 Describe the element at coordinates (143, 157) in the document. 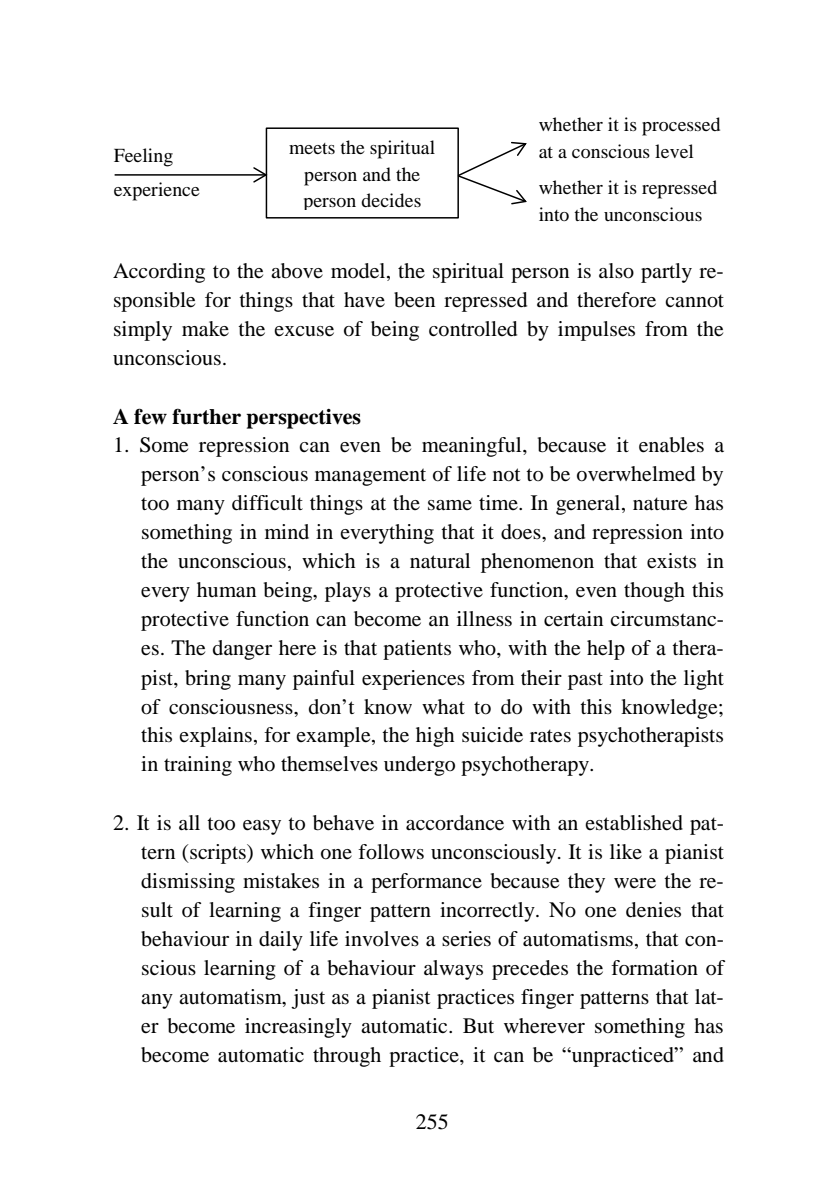

I see `Feeling` at that location.
